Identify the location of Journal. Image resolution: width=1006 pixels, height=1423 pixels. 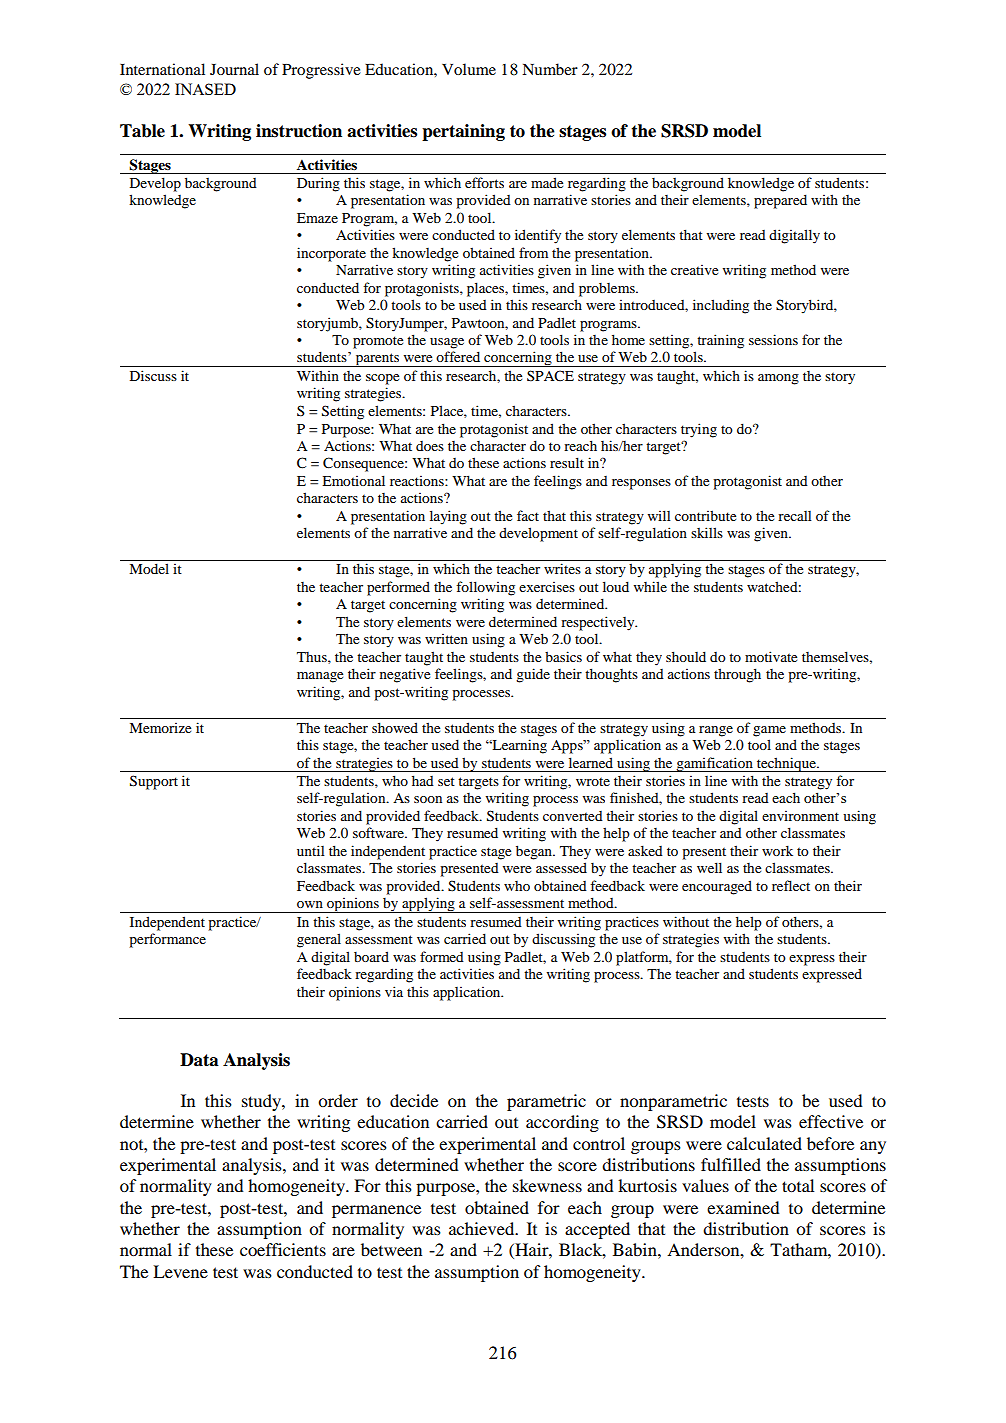
(234, 69).
